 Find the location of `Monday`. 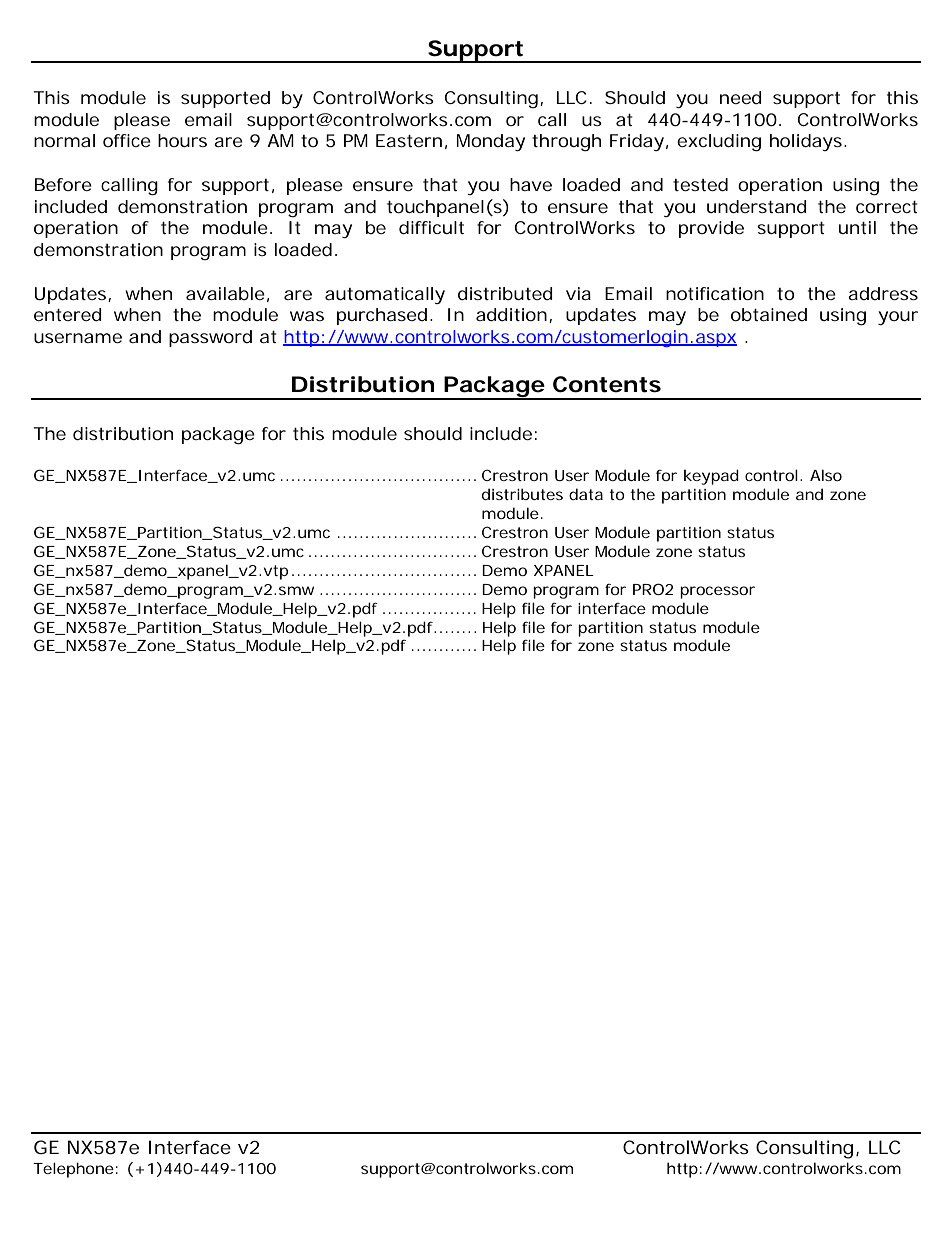

Monday is located at coordinates (491, 142).
